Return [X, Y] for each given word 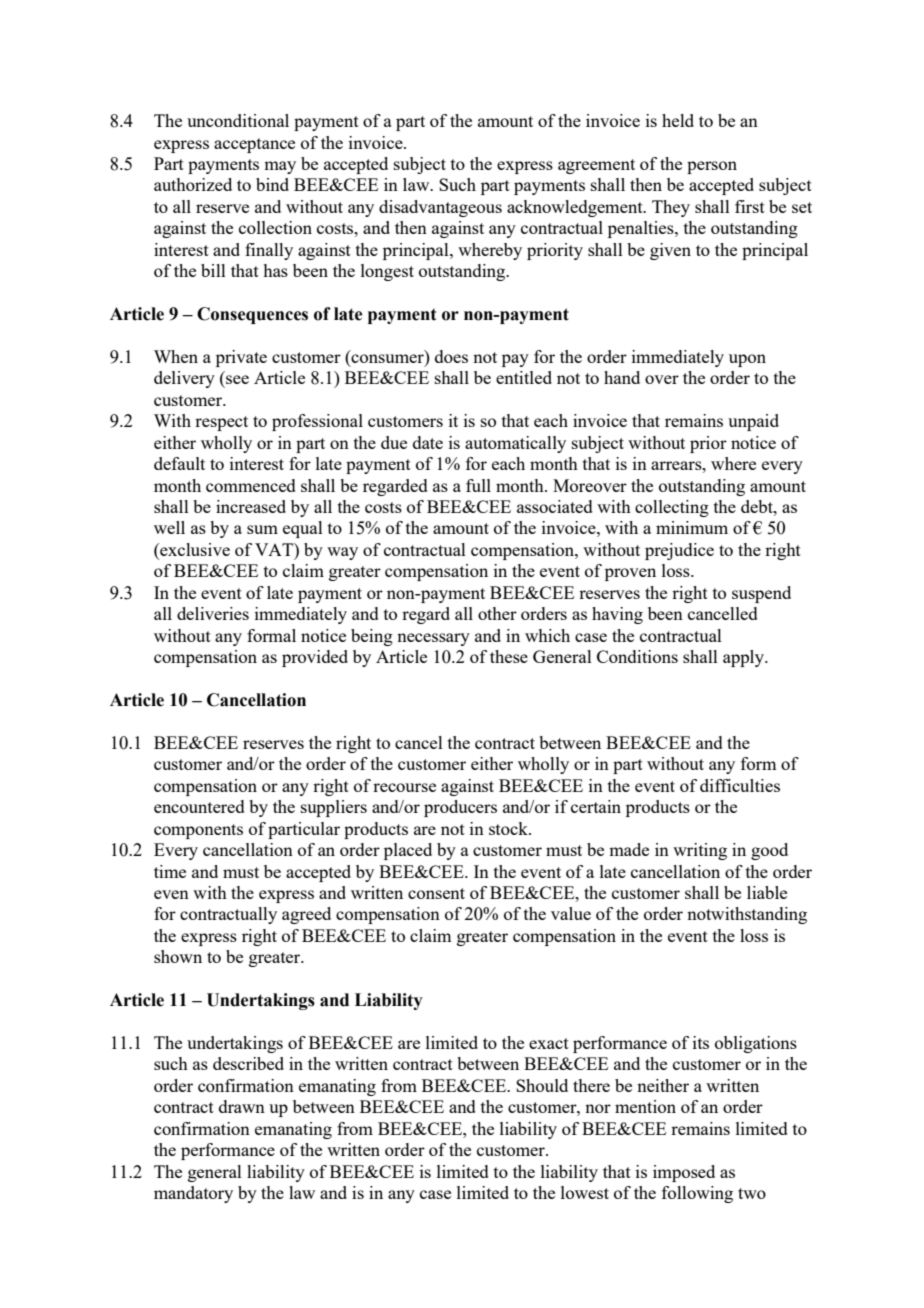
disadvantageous [440, 208]
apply [744, 658]
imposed [684, 1173]
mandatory [193, 1194]
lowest [585, 1192]
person [712, 167]
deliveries [213, 613]
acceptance [254, 145]
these [509, 656]
